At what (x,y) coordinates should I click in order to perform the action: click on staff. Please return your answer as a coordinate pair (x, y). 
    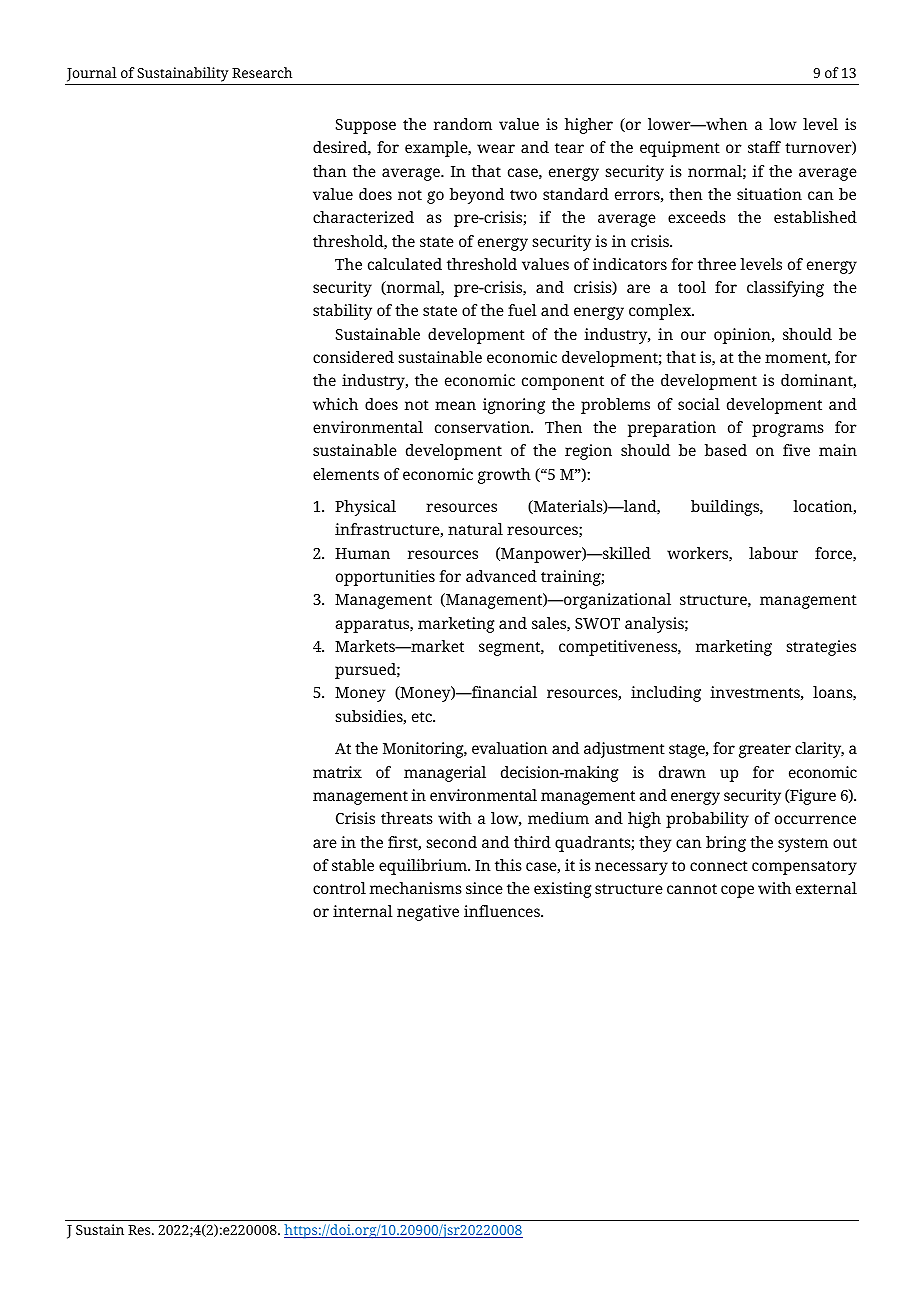
    Looking at the image, I should click on (764, 147).
